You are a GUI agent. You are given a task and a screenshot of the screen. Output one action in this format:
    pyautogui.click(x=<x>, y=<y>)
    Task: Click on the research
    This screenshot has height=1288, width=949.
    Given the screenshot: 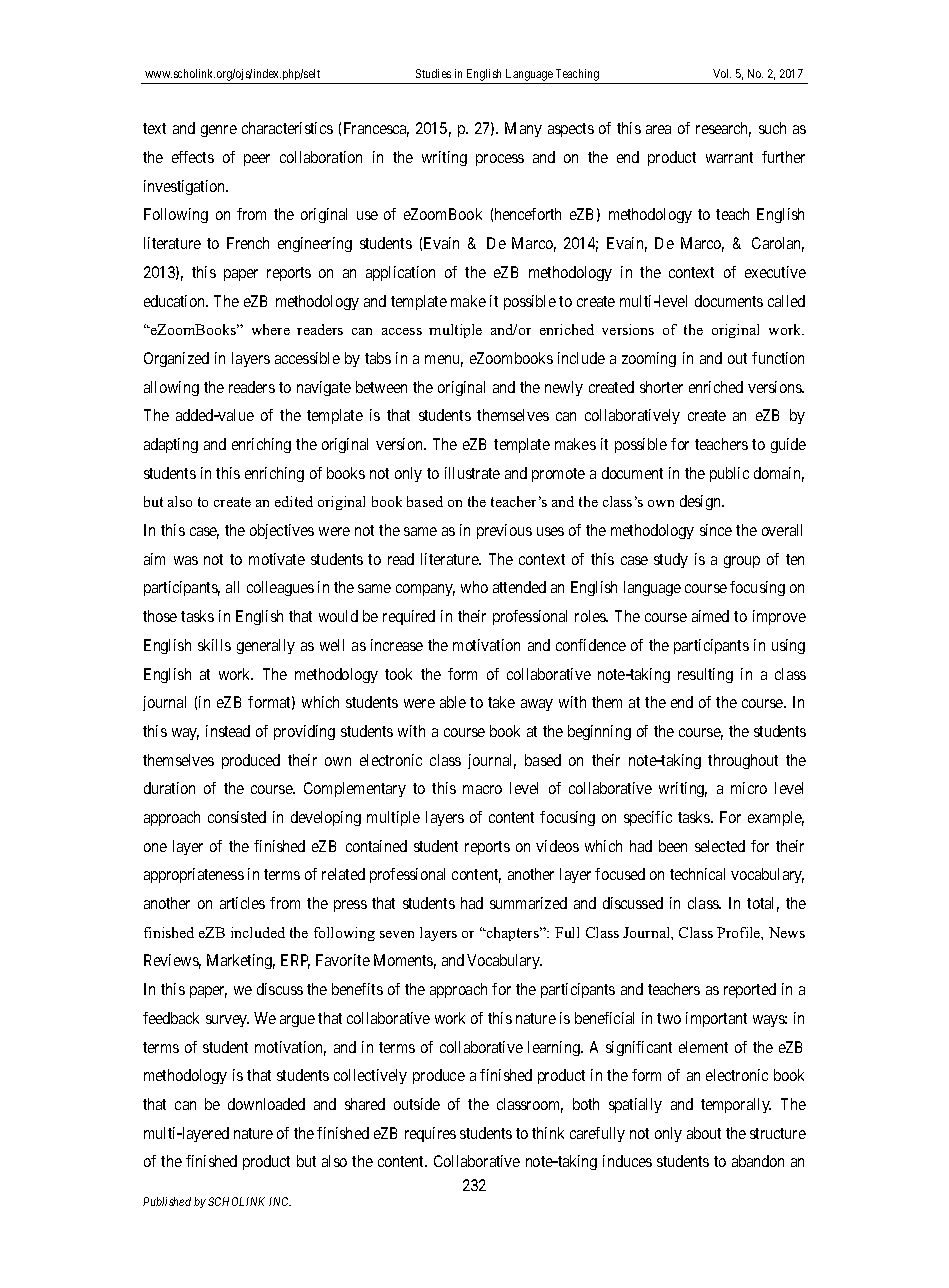 What is the action you would take?
    pyautogui.click(x=723, y=129)
